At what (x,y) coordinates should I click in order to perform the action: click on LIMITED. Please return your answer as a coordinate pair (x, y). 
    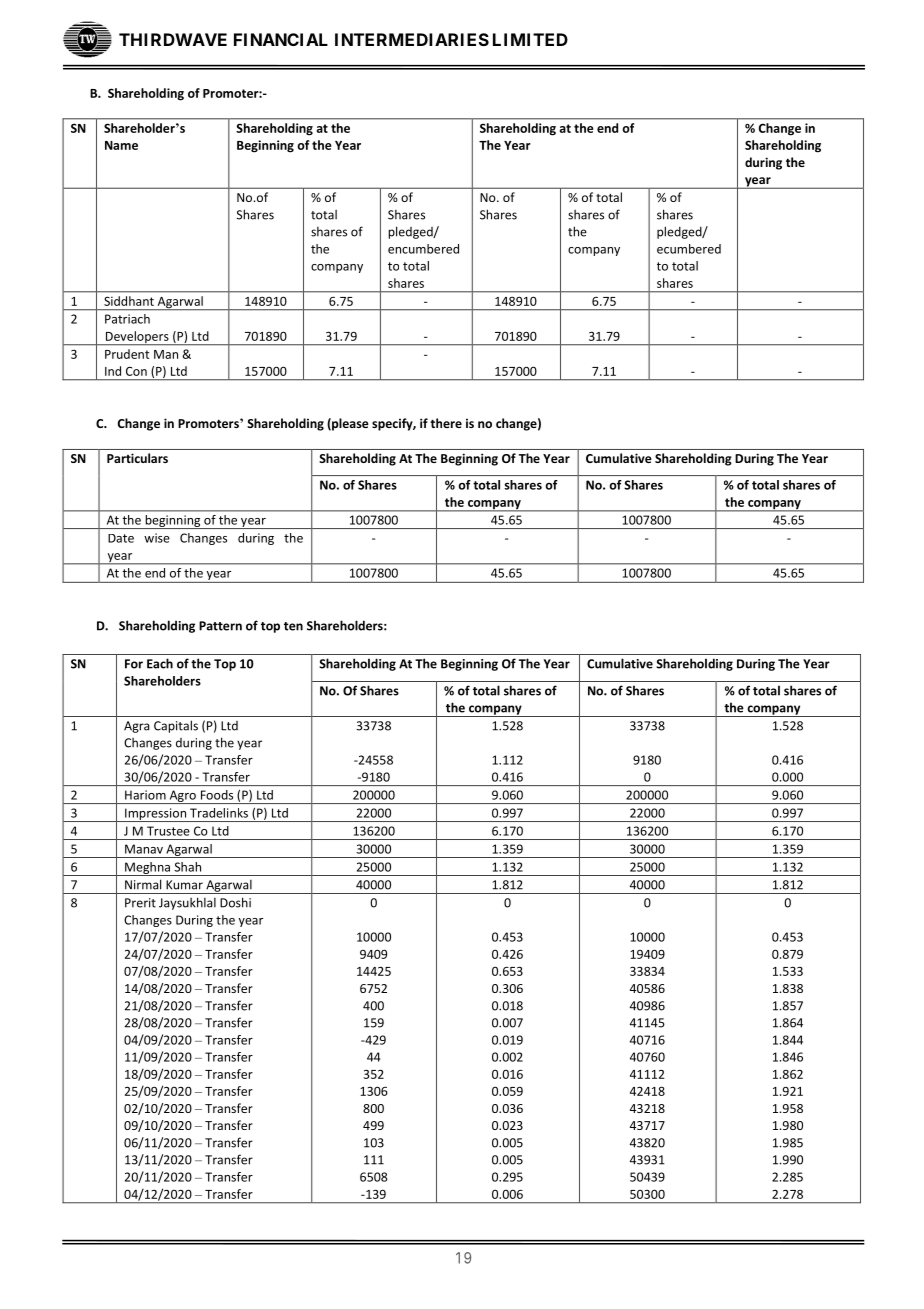
    Looking at the image, I should click on (530, 39).
